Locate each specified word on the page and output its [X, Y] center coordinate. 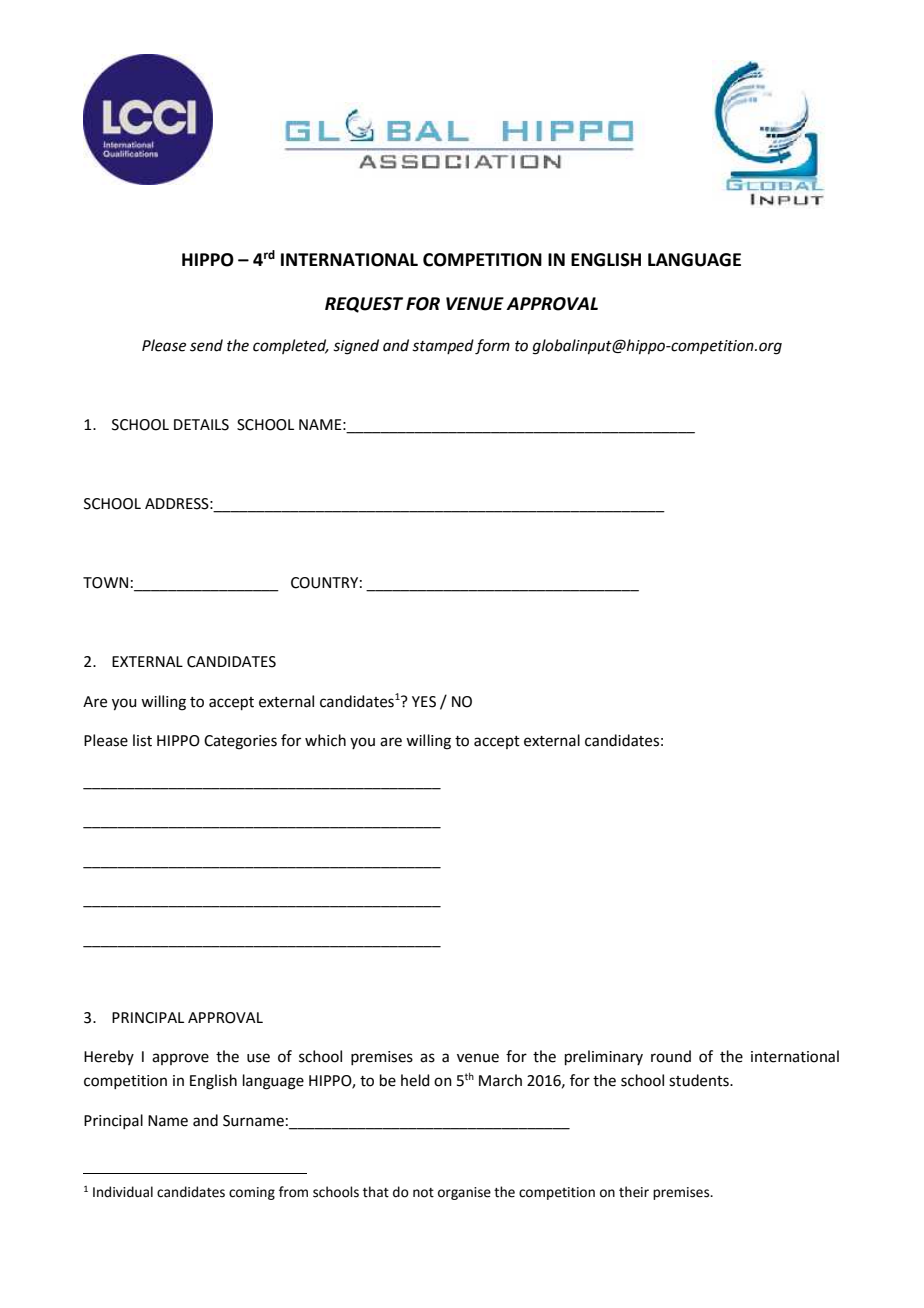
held [415, 1080]
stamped [443, 346]
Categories [240, 742]
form [492, 347]
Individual [123, 1192]
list [142, 740]
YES [424, 702]
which [325, 740]
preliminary [604, 1057]
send [206, 345]
